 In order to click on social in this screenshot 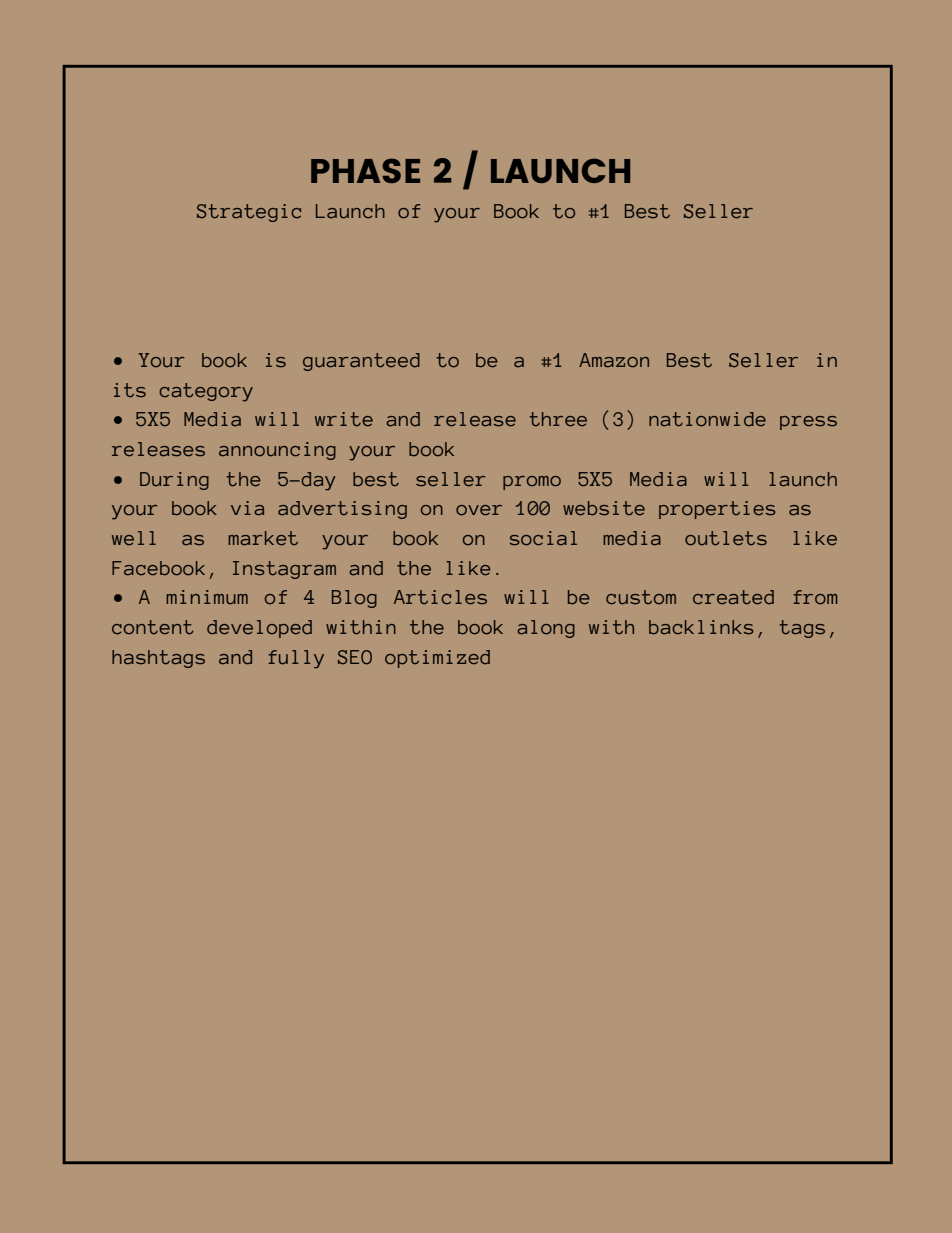, I will do `click(543, 538)`.
